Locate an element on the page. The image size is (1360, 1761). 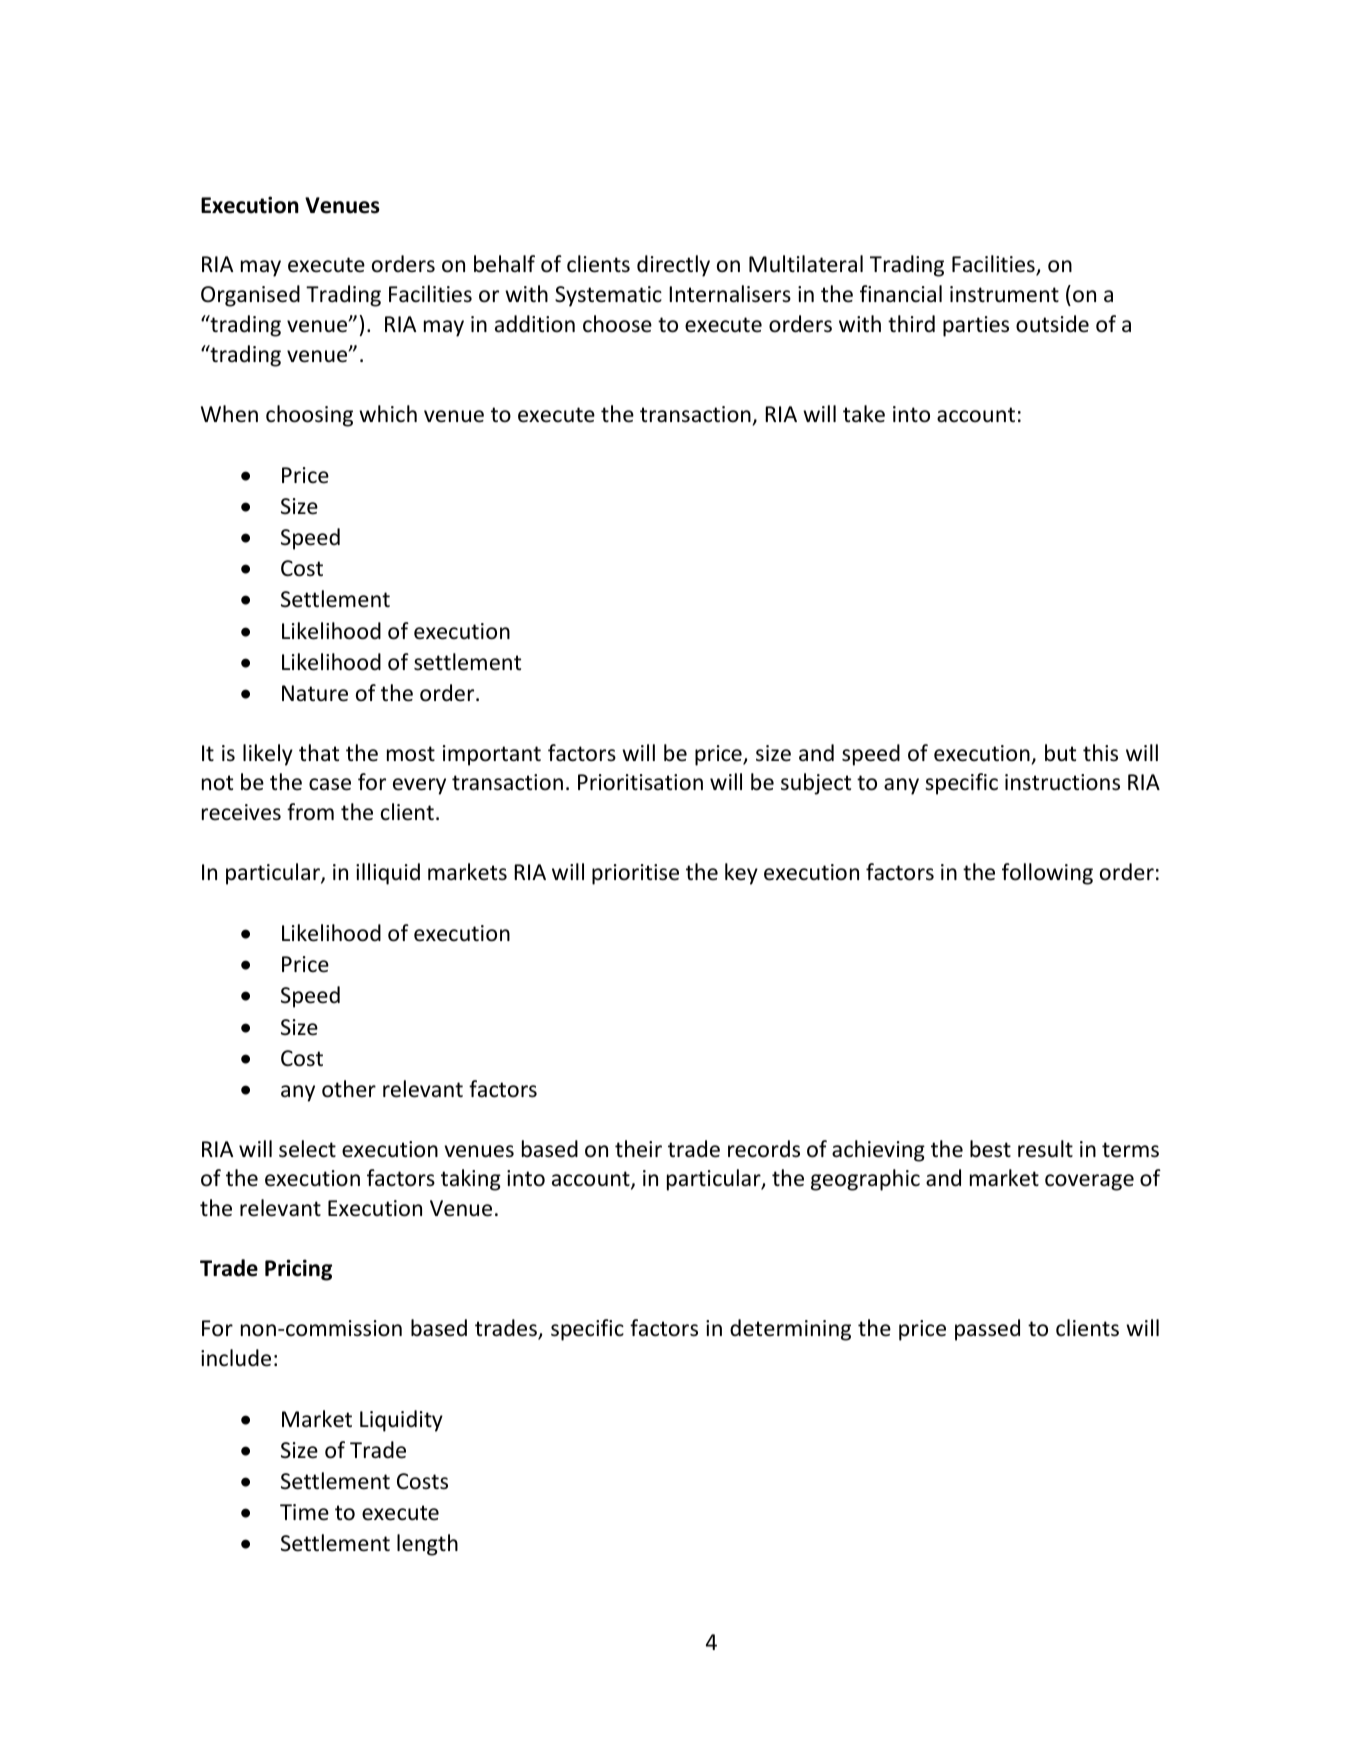
length is located at coordinates (427, 1545).
